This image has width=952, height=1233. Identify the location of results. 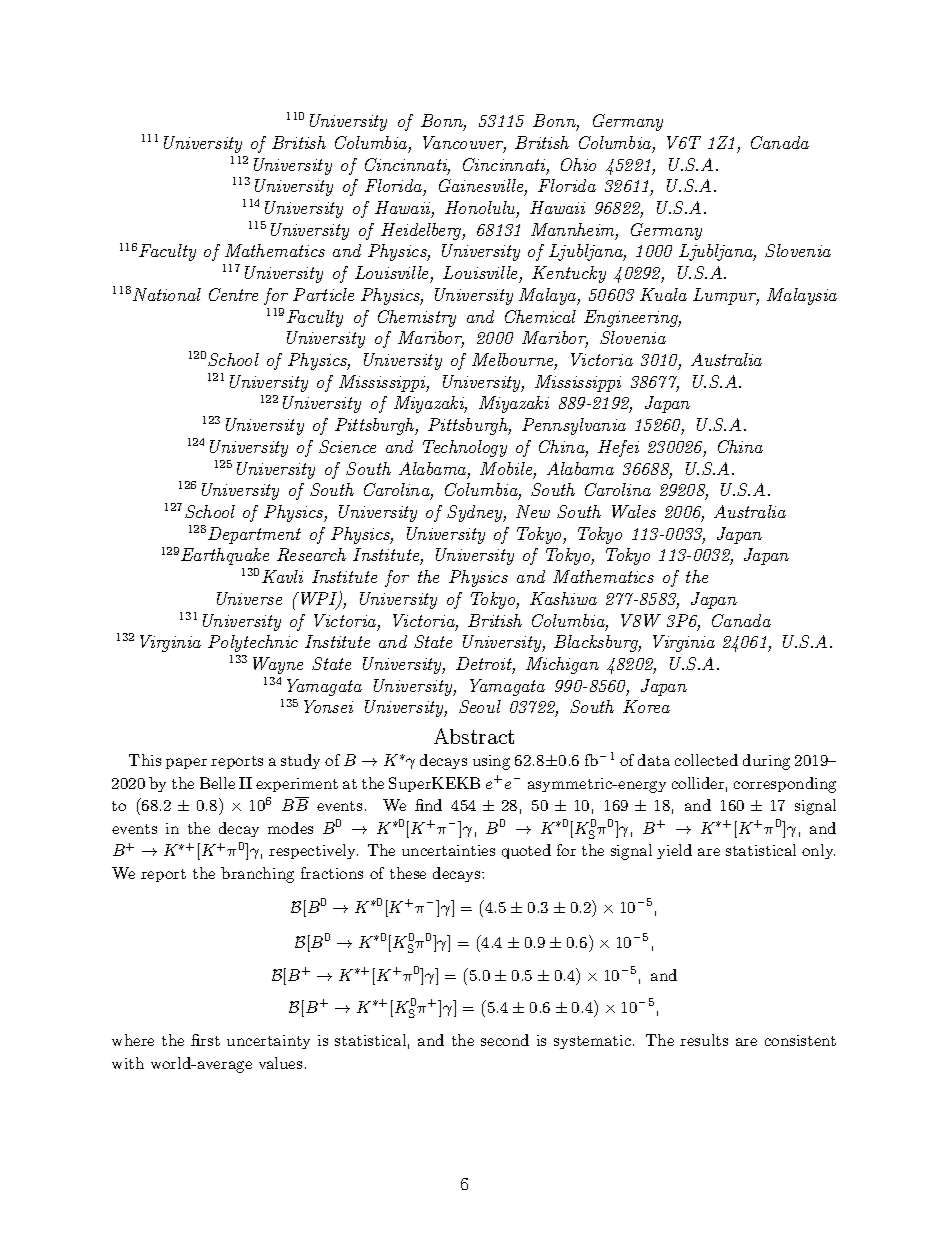
(704, 1040).
